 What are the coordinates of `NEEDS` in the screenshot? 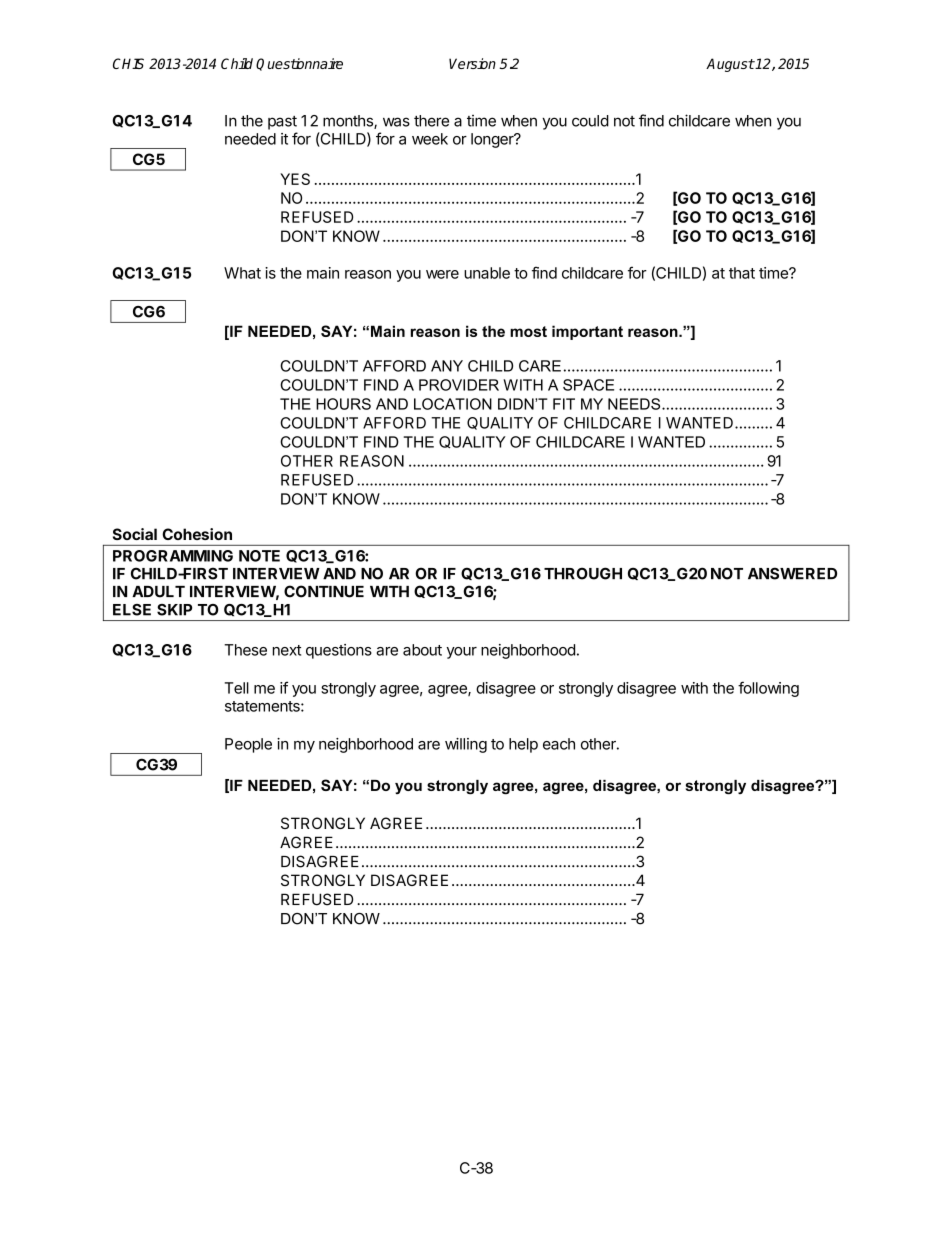 It's located at (635, 404).
